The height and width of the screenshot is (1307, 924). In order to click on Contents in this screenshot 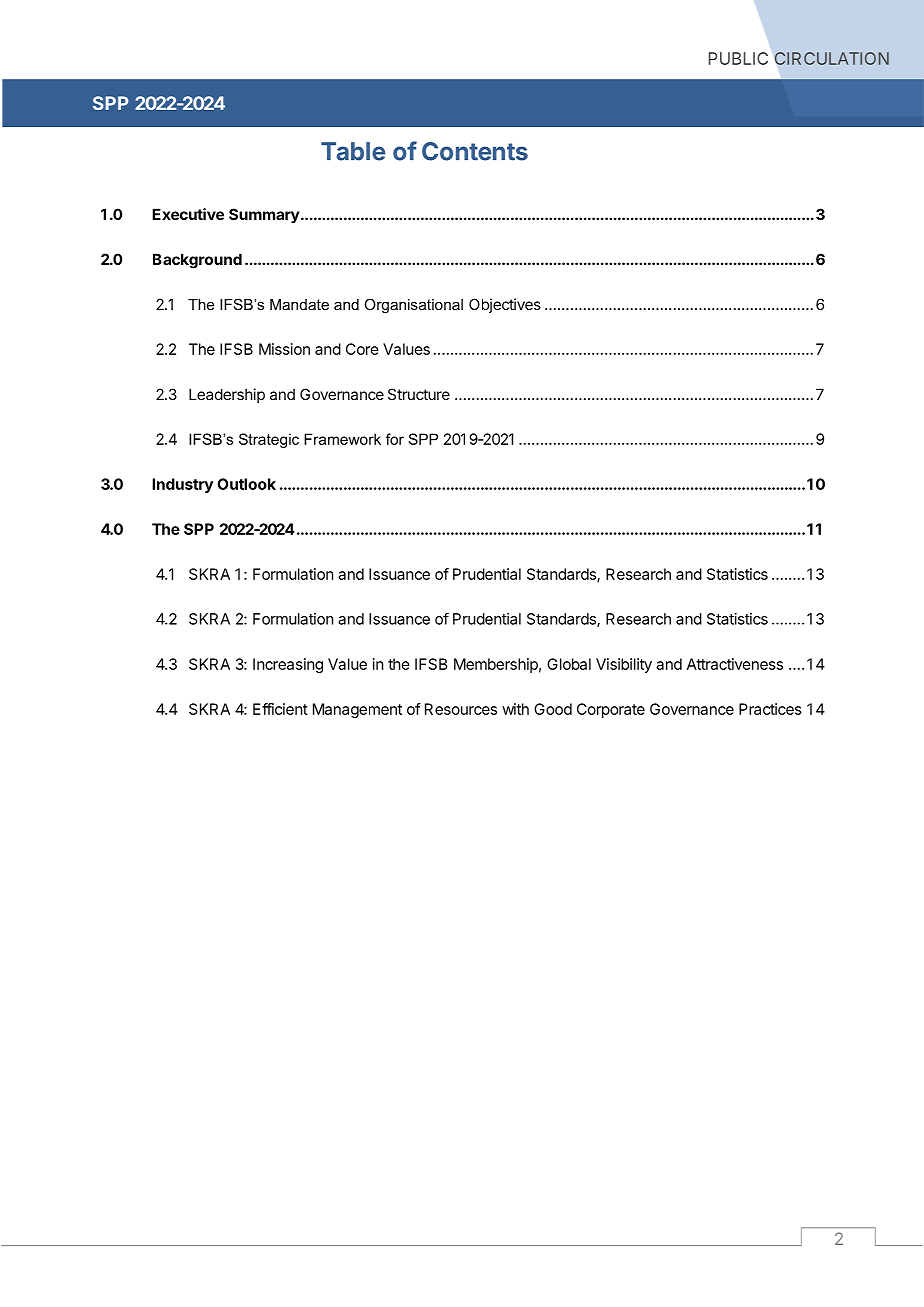, I will do `click(475, 151)`.
